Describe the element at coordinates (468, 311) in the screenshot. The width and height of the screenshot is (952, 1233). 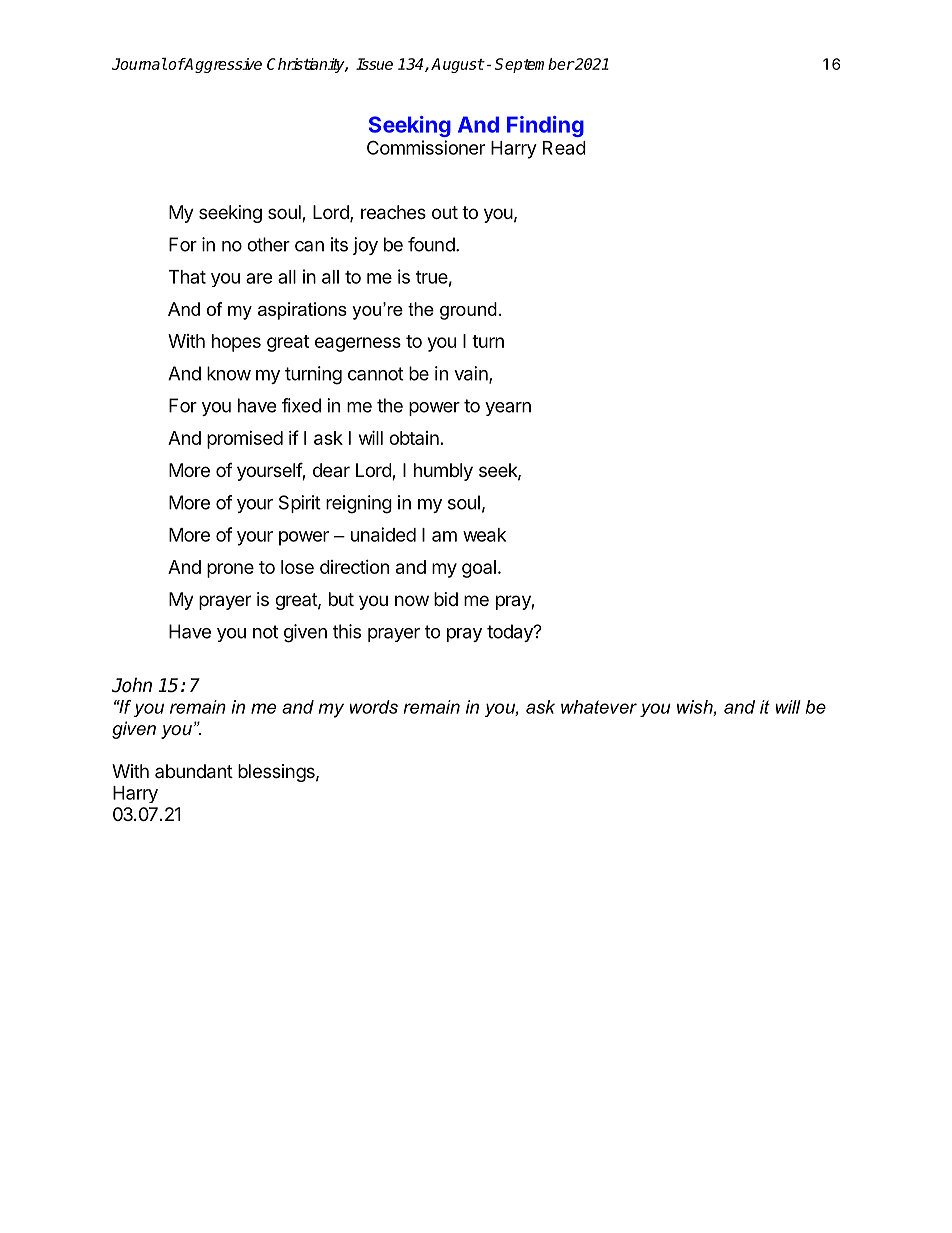
I see `ground` at that location.
